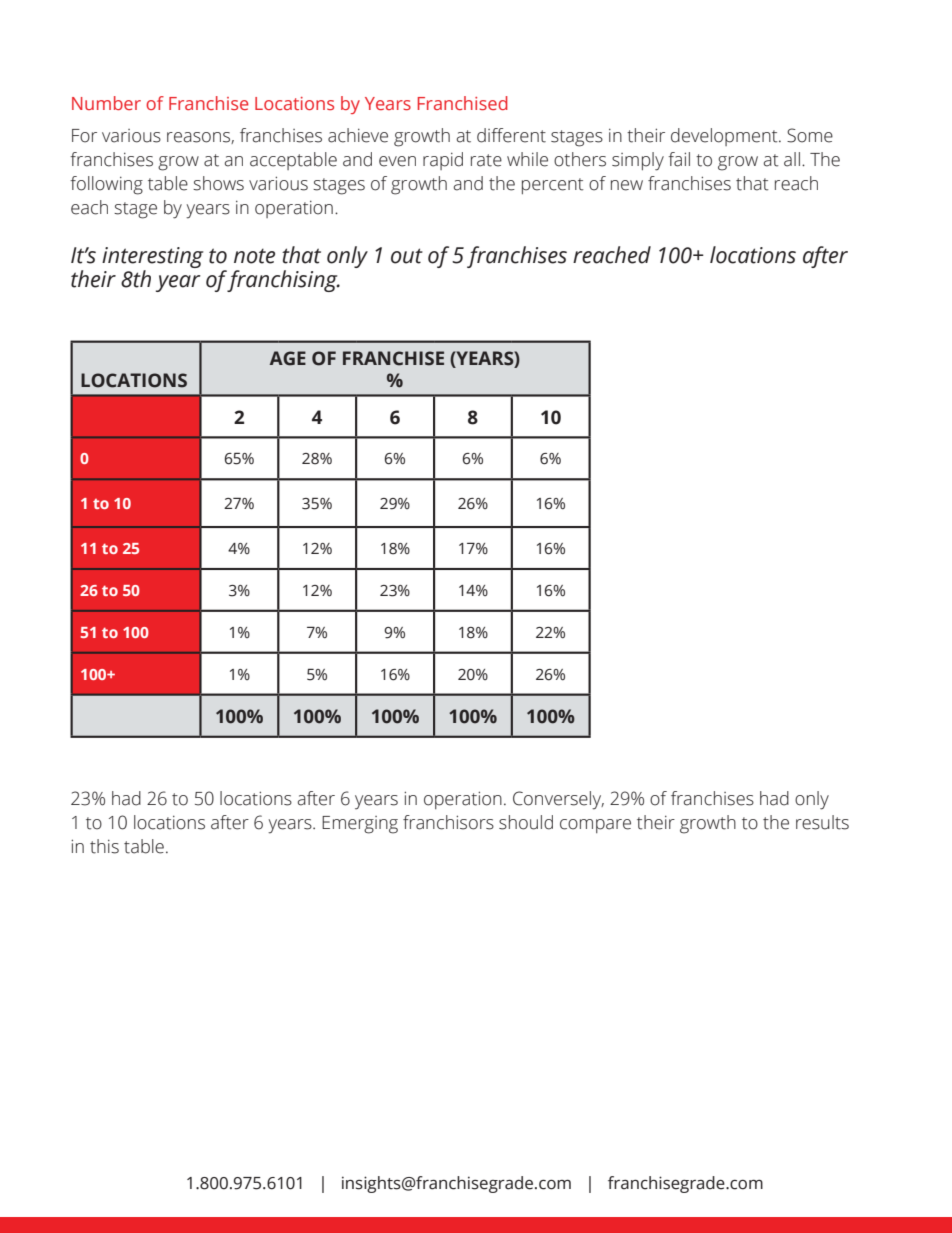  What do you see at coordinates (725, 137) in the image?
I see `development` at bounding box center [725, 137].
